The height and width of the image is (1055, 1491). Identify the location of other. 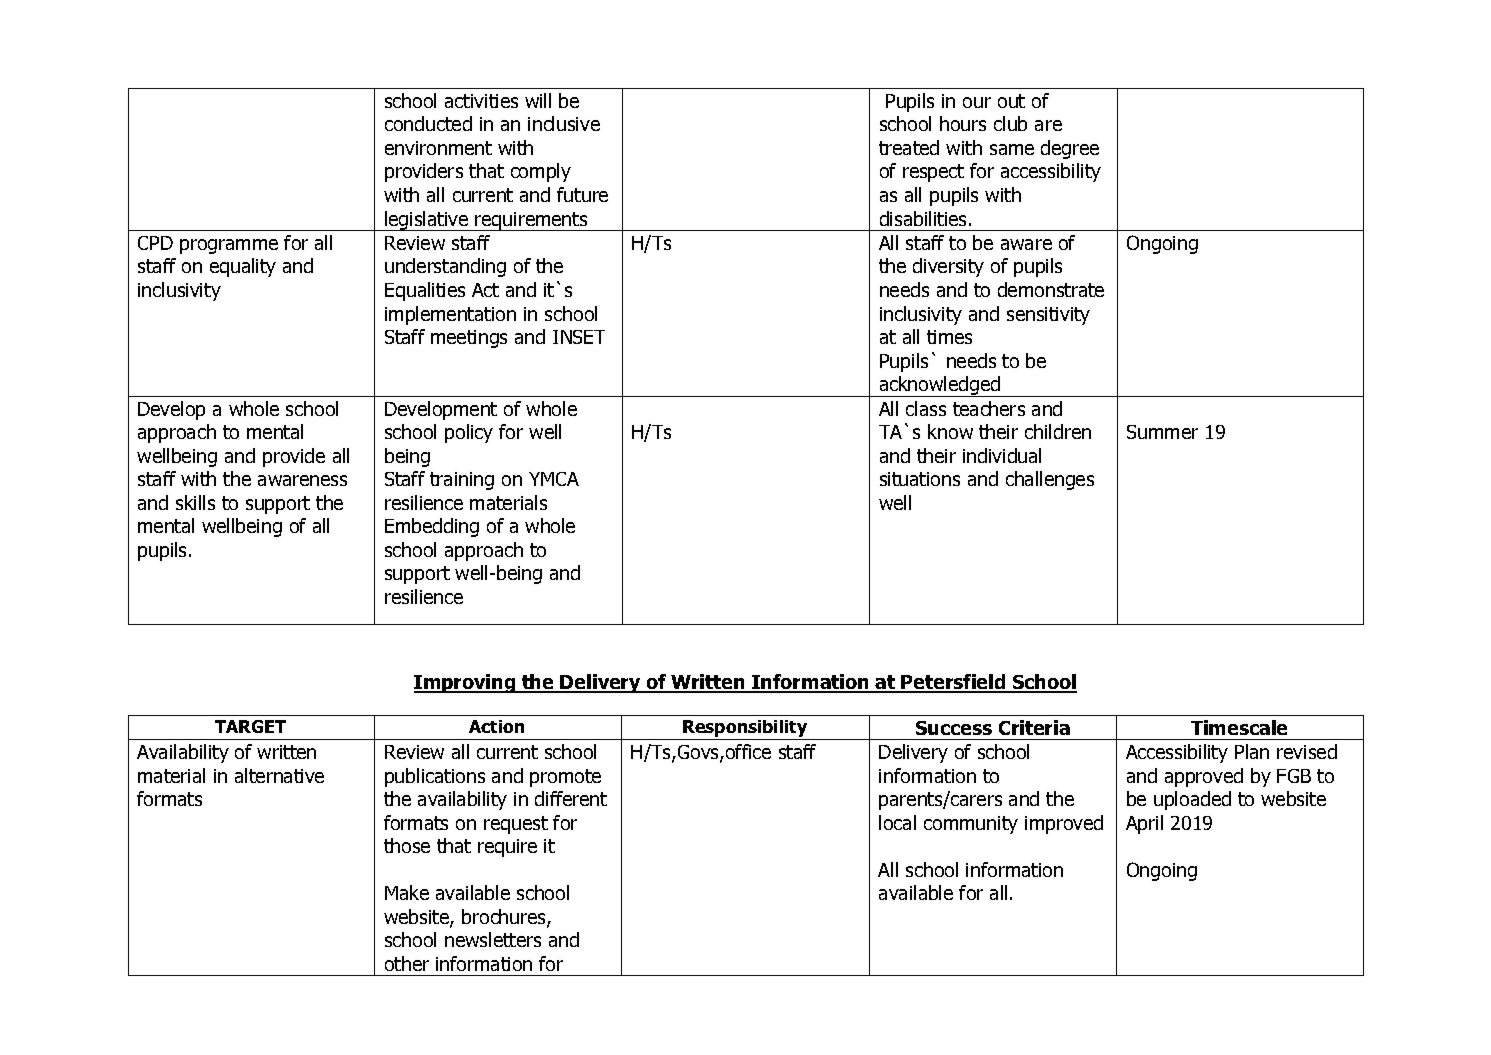
(407, 963).
